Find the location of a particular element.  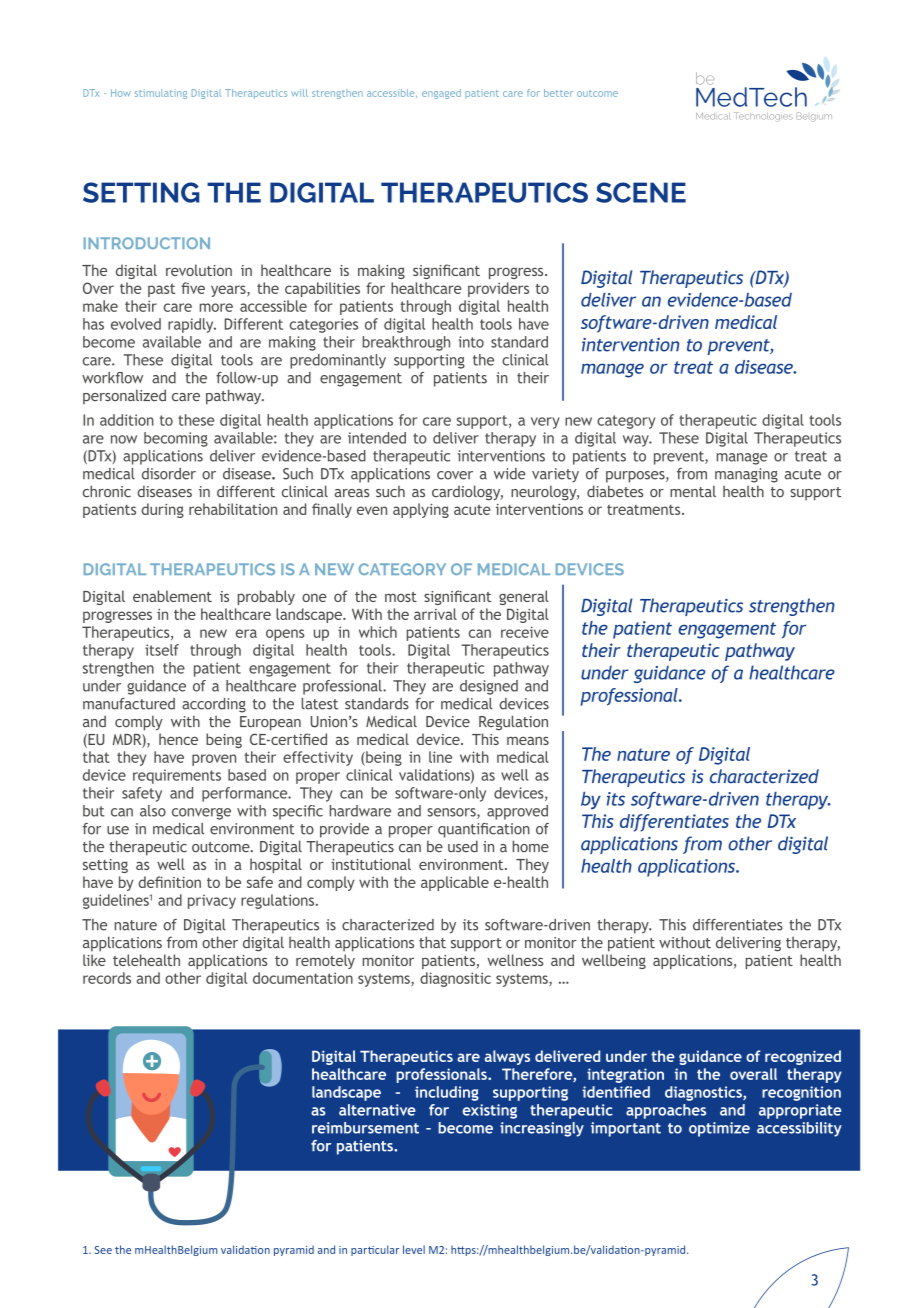

into is located at coordinates (471, 342).
